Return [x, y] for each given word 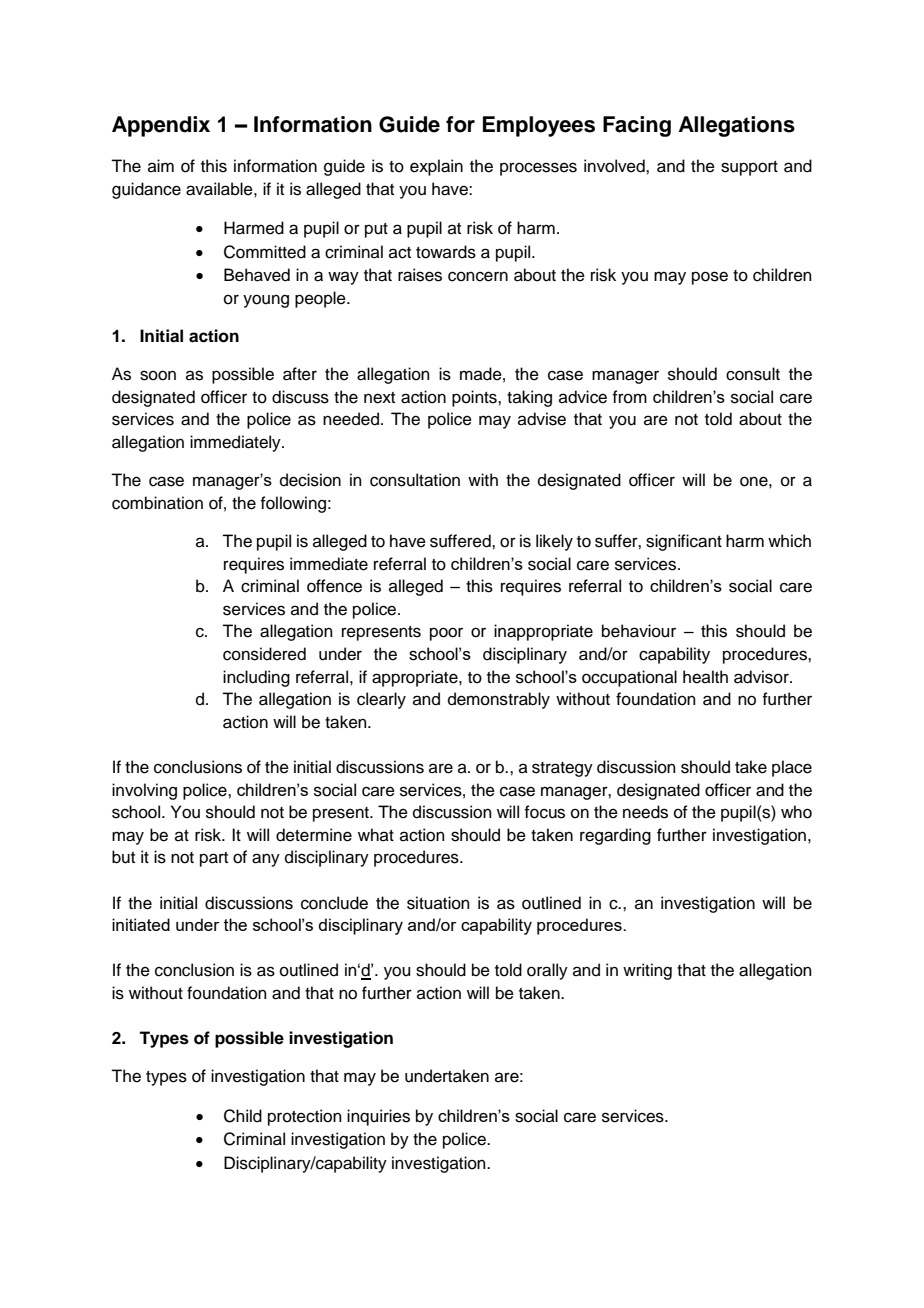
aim [161, 165]
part [214, 859]
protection [305, 1117]
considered [264, 654]
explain [436, 167]
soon [158, 375]
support [749, 168]
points [475, 398]
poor [446, 634]
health [705, 677]
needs [645, 812]
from [629, 397]
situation [438, 903]
